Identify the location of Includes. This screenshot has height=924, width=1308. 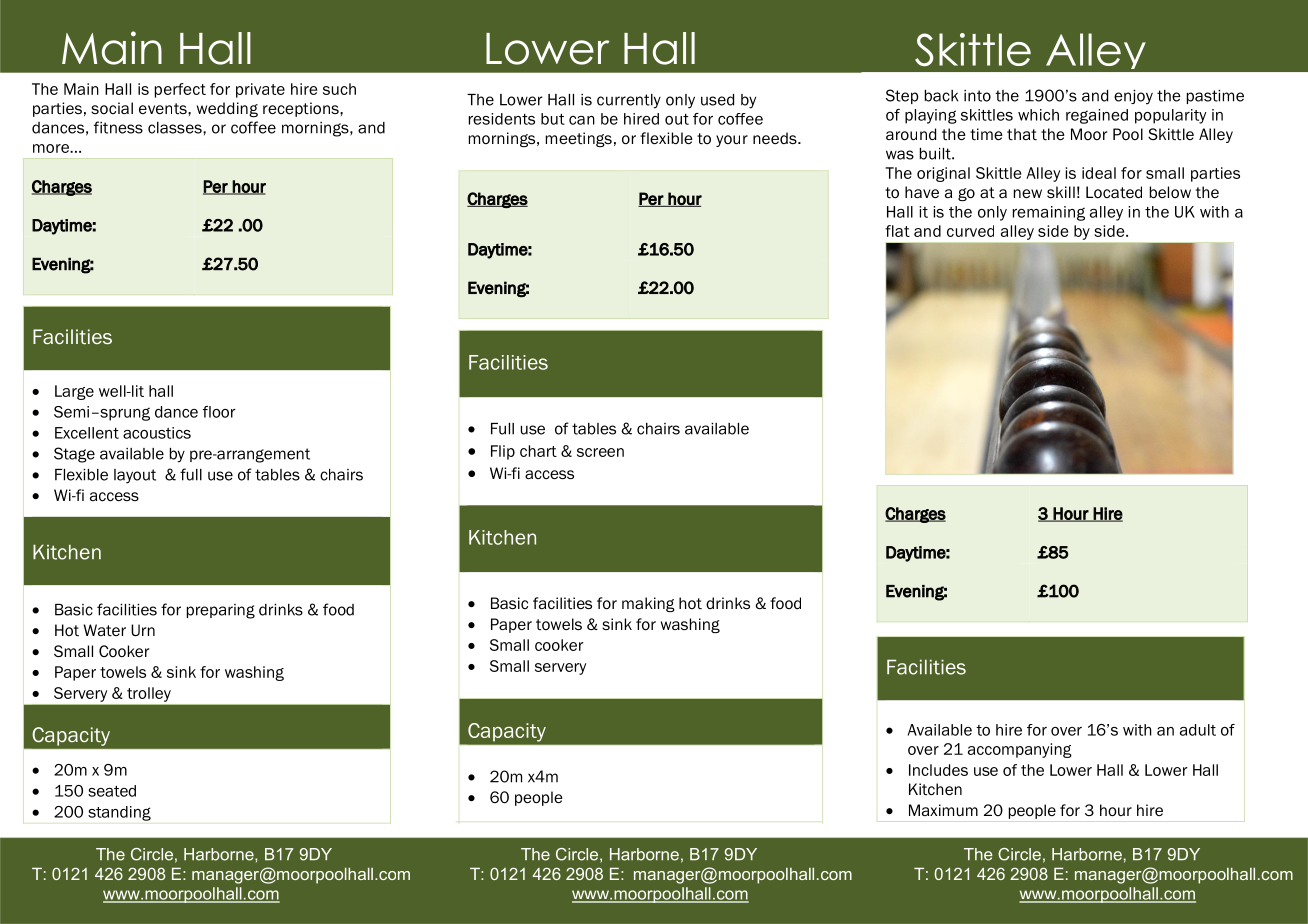
(938, 770).
